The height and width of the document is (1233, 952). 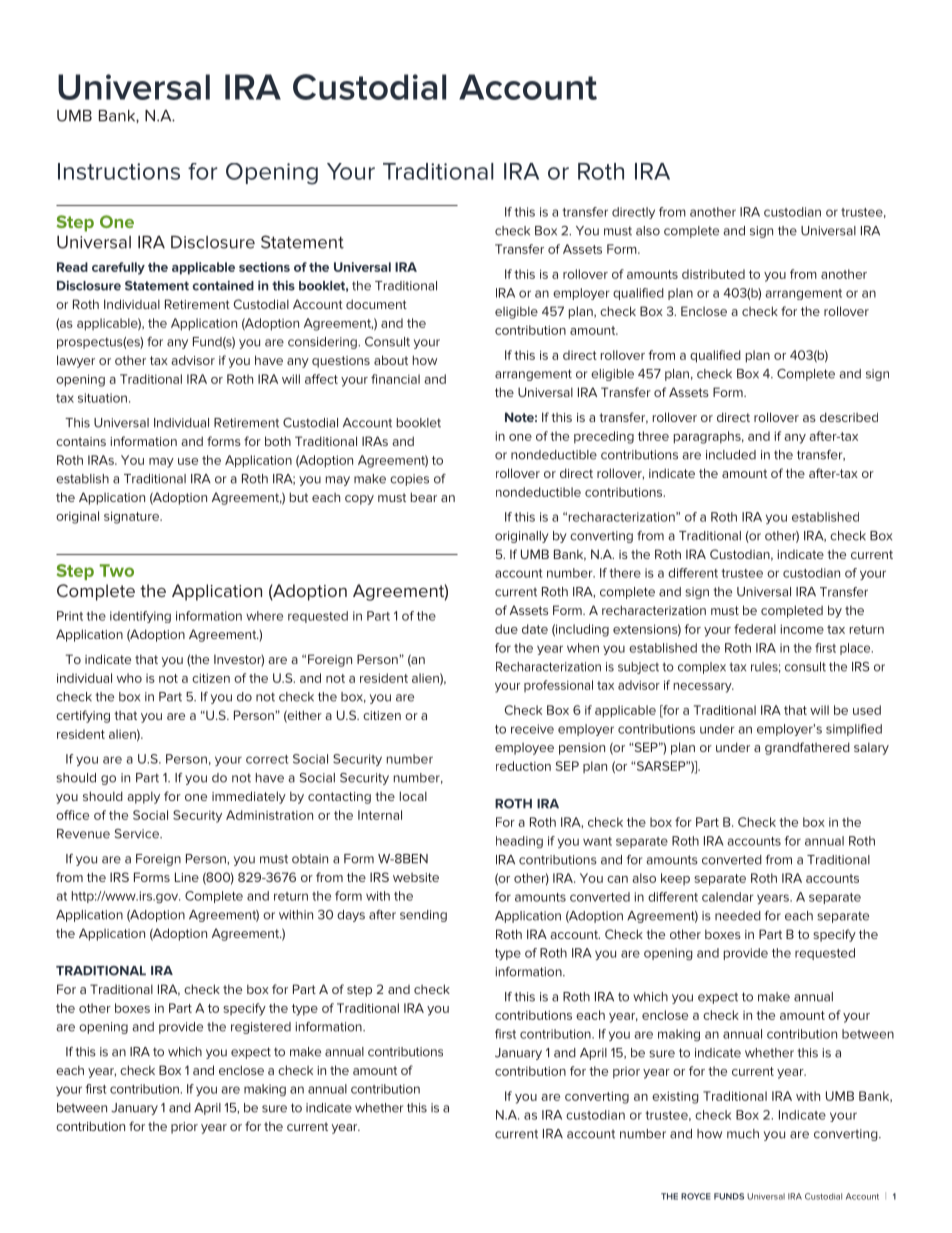 I want to click on necessary, so click(x=703, y=688).
